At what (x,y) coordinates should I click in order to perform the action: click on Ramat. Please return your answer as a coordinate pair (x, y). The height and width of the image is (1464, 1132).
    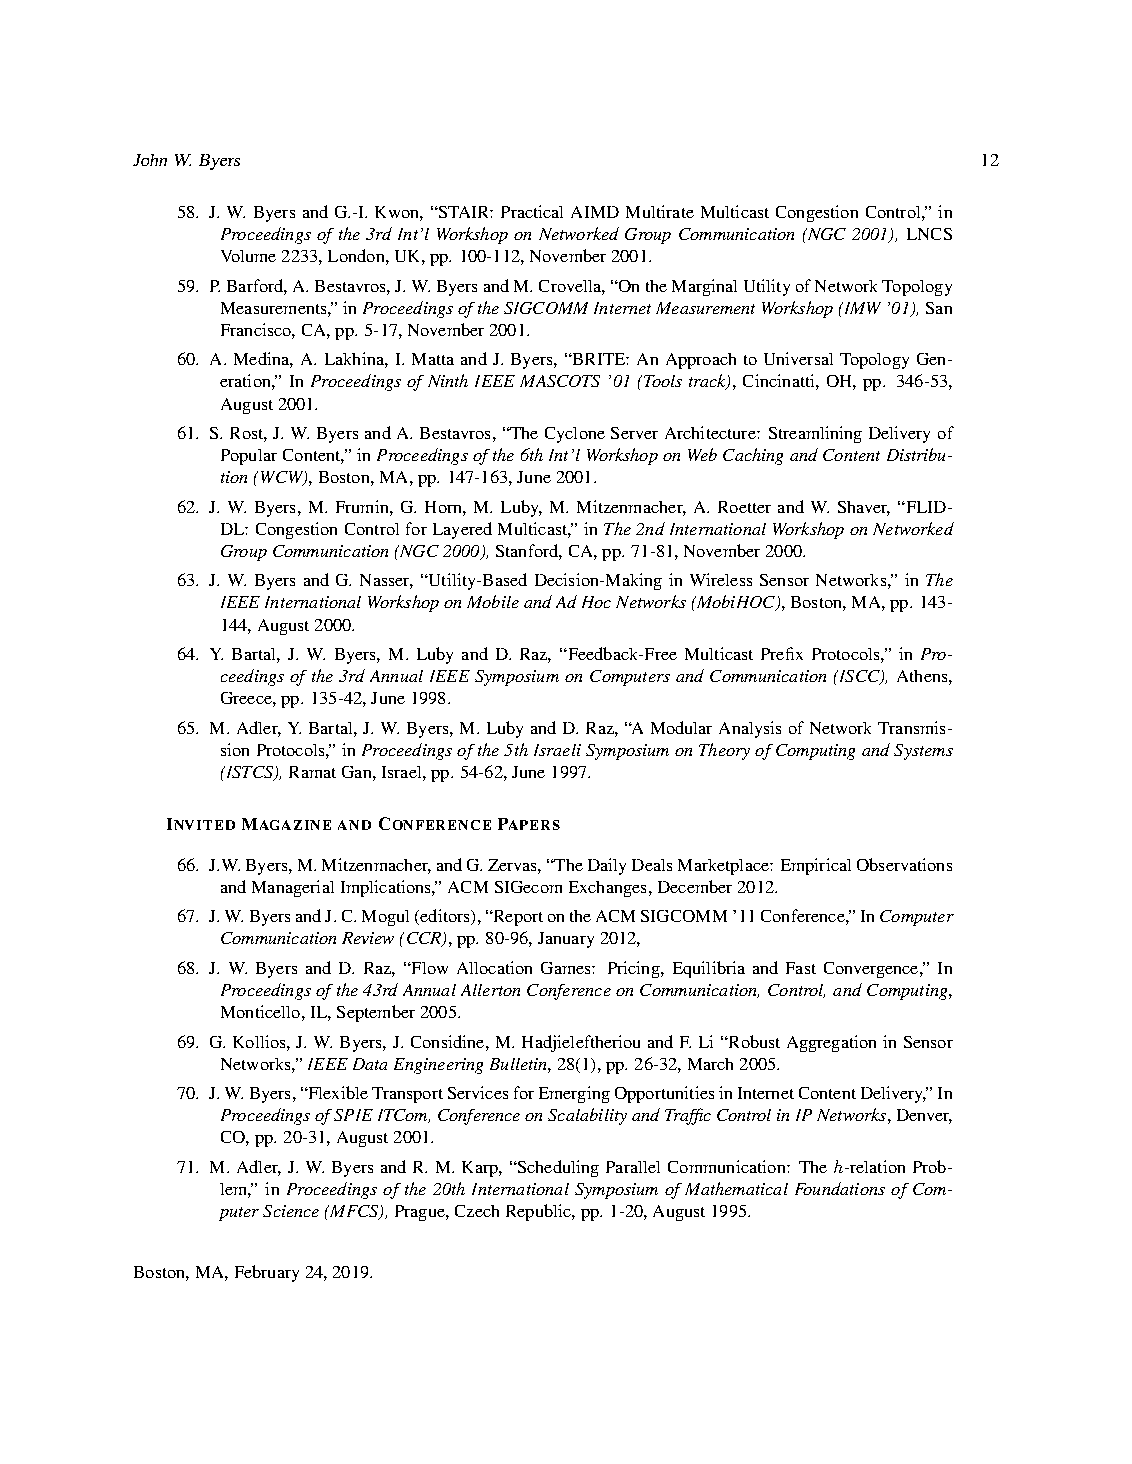
    Looking at the image, I should click on (312, 772).
